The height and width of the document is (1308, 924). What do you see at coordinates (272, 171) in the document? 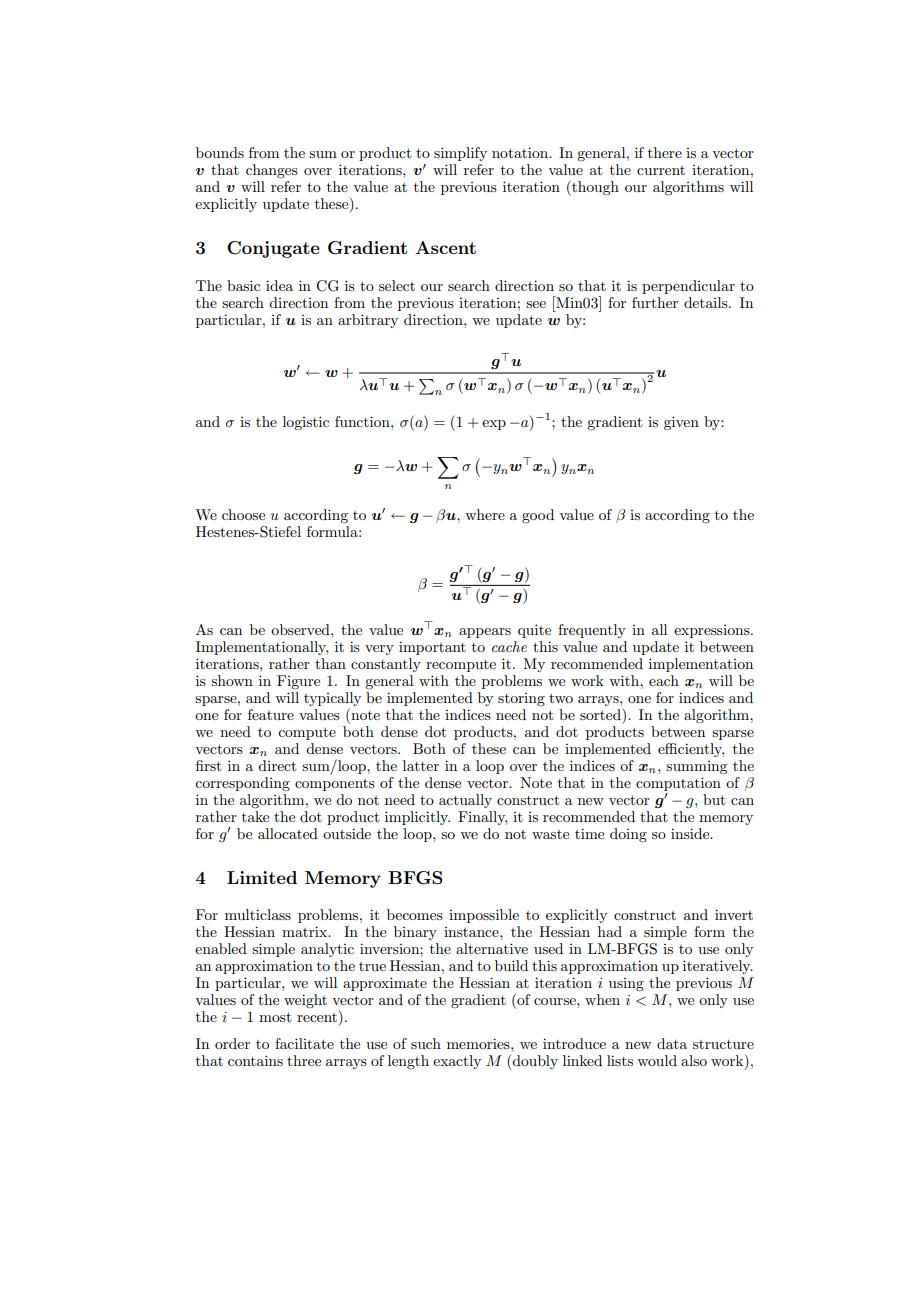
I see `changes` at bounding box center [272, 171].
